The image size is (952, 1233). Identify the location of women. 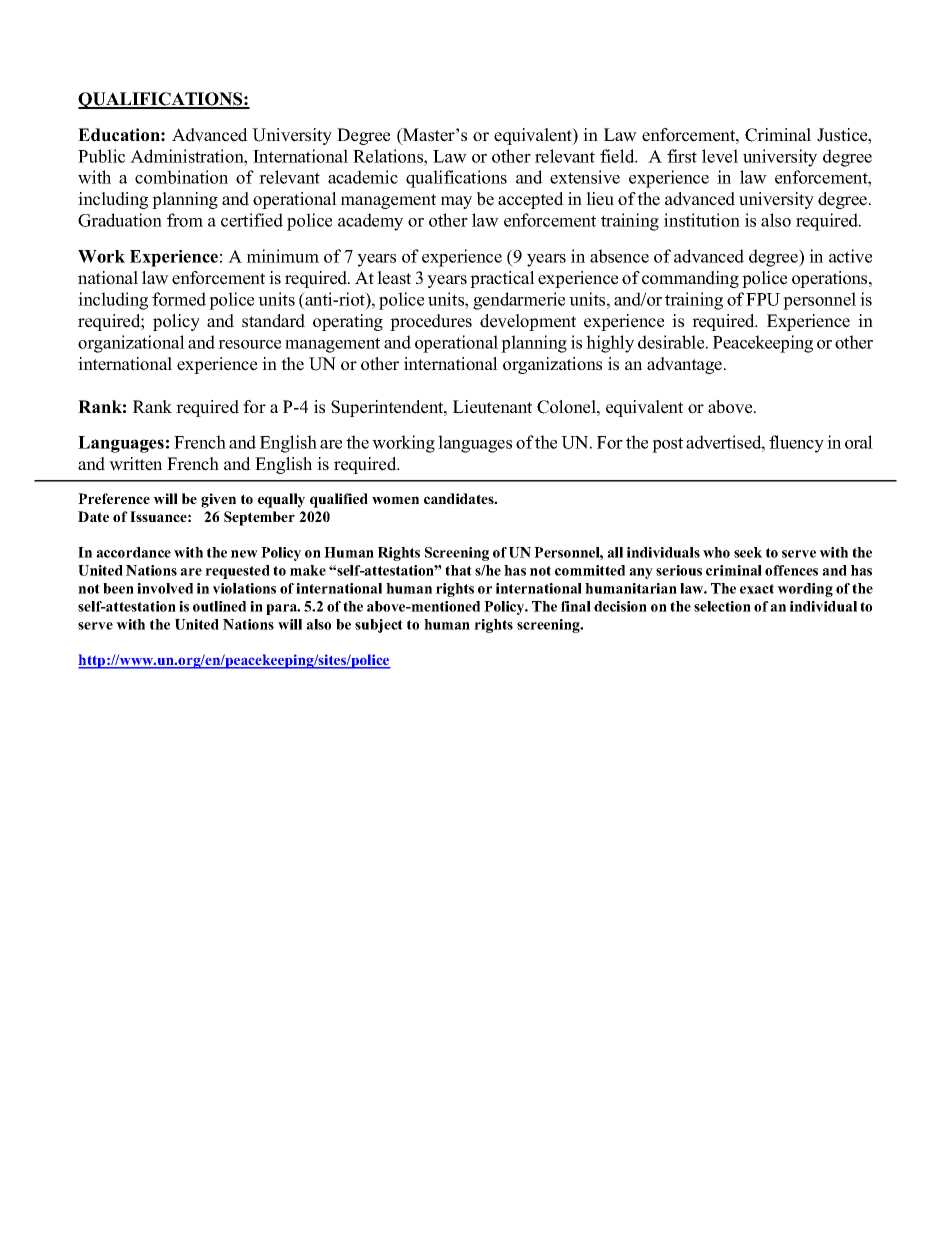
(395, 500).
